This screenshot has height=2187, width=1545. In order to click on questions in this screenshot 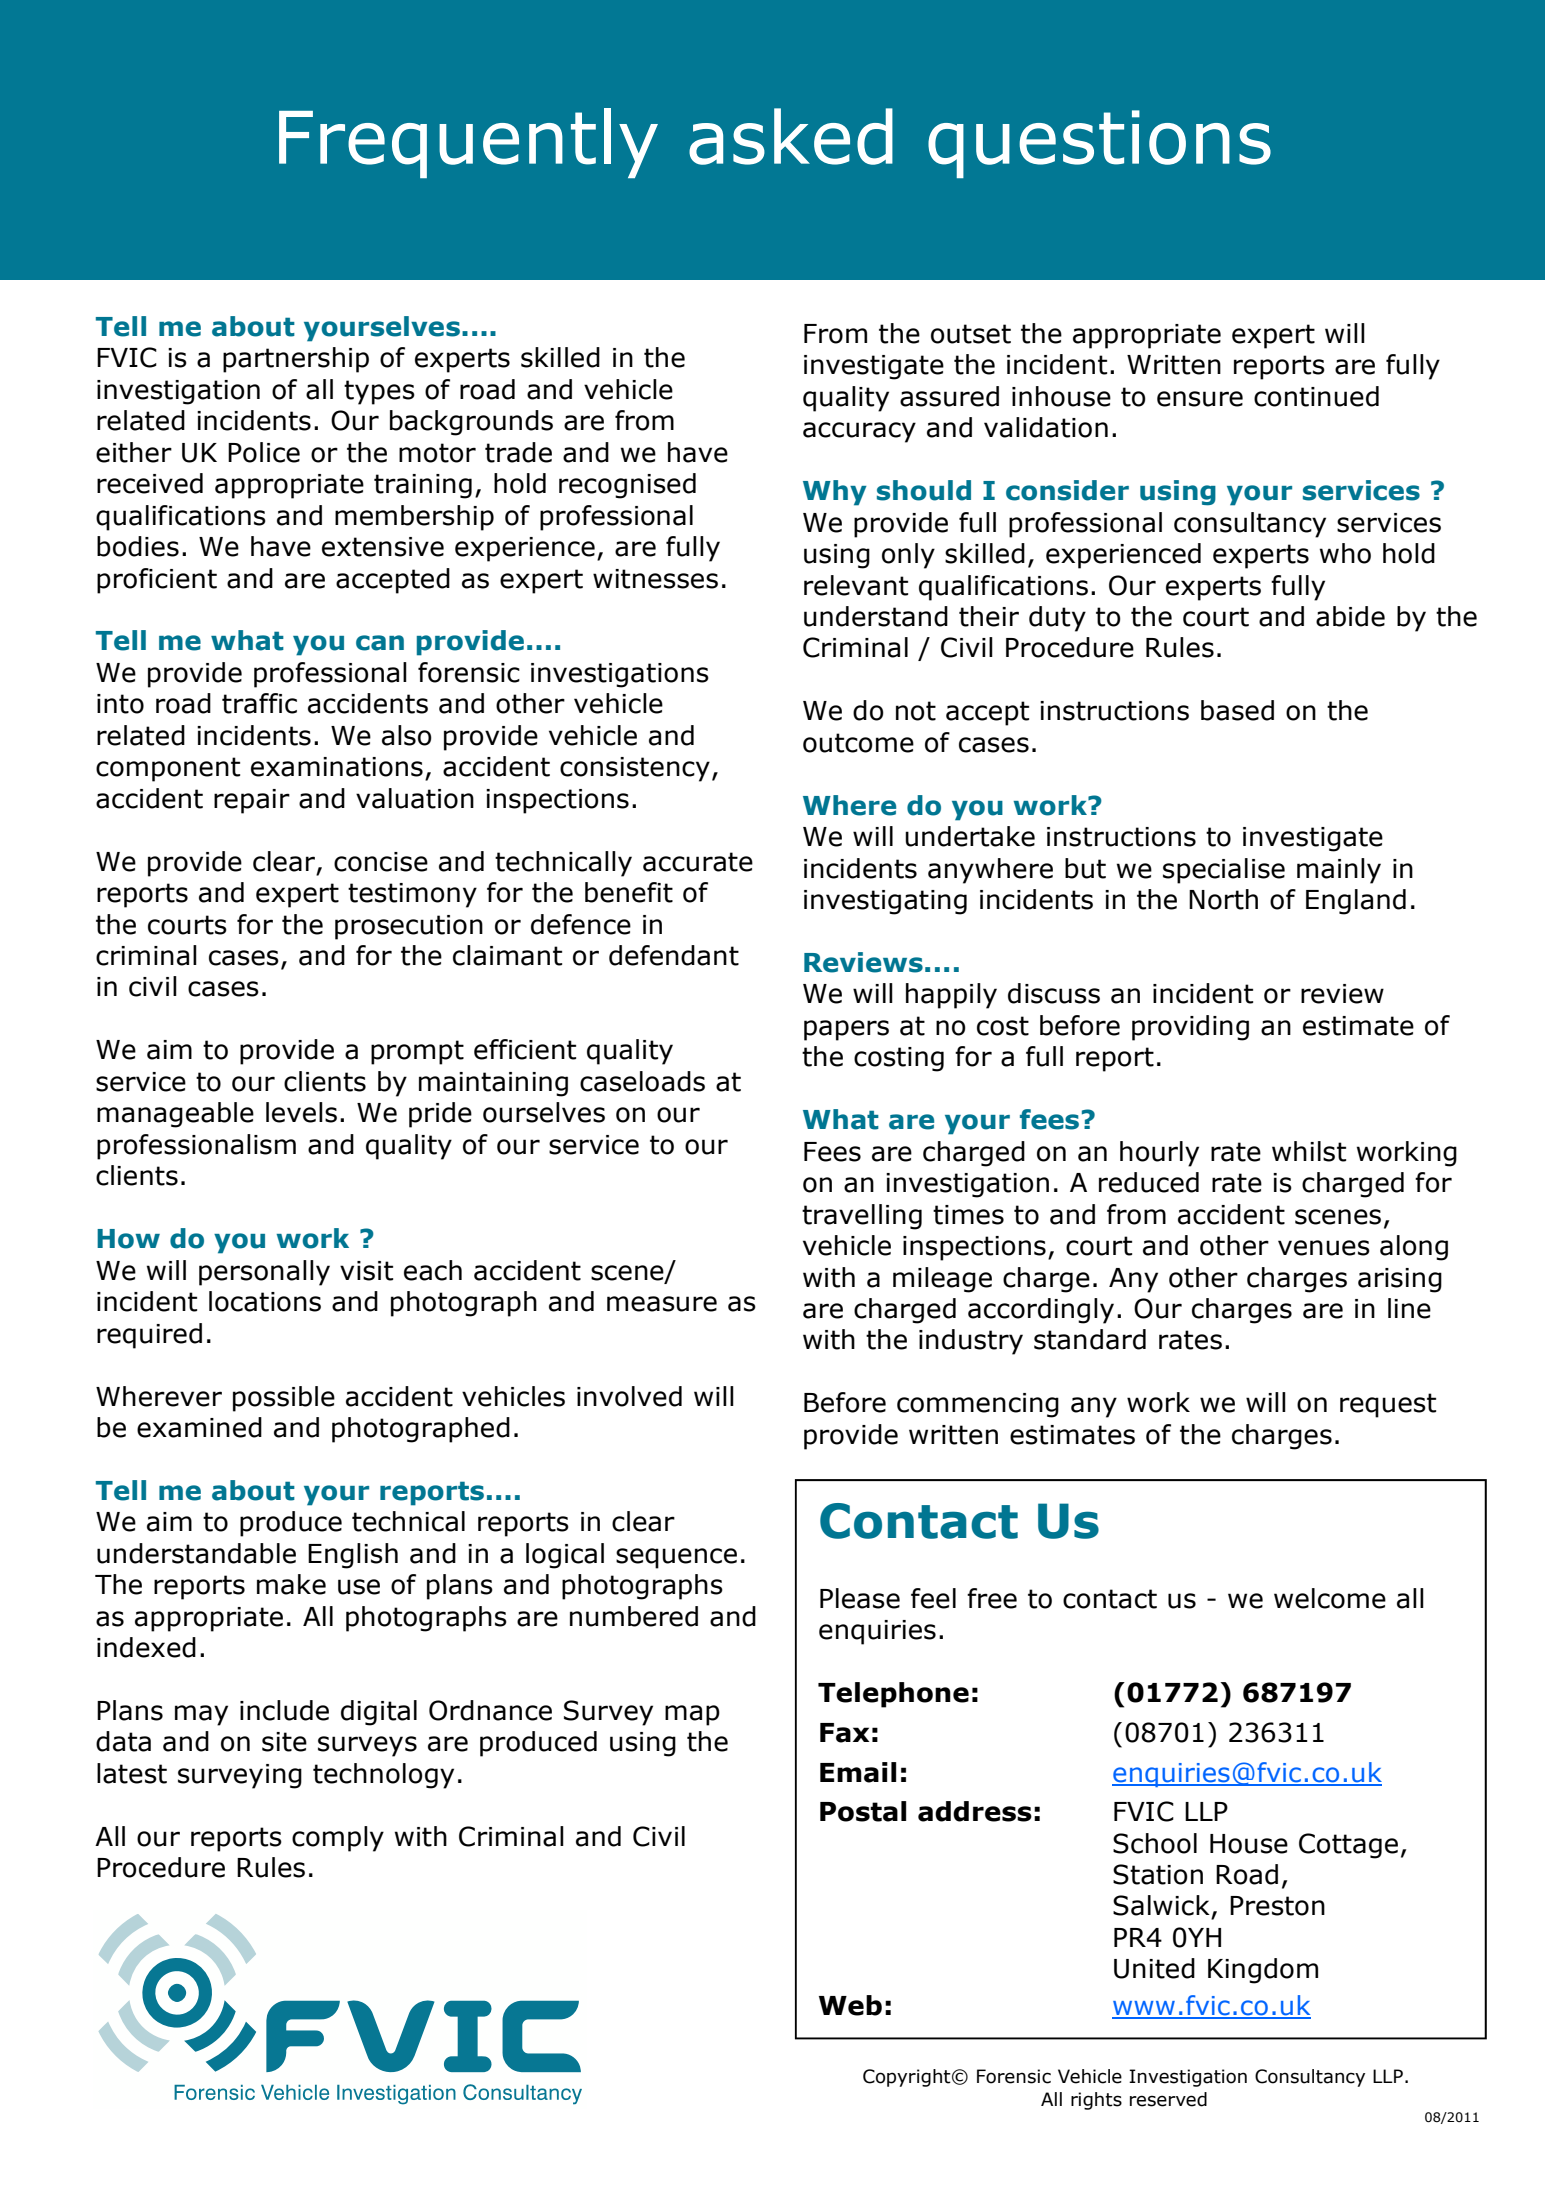, I will do `click(1099, 144)`.
